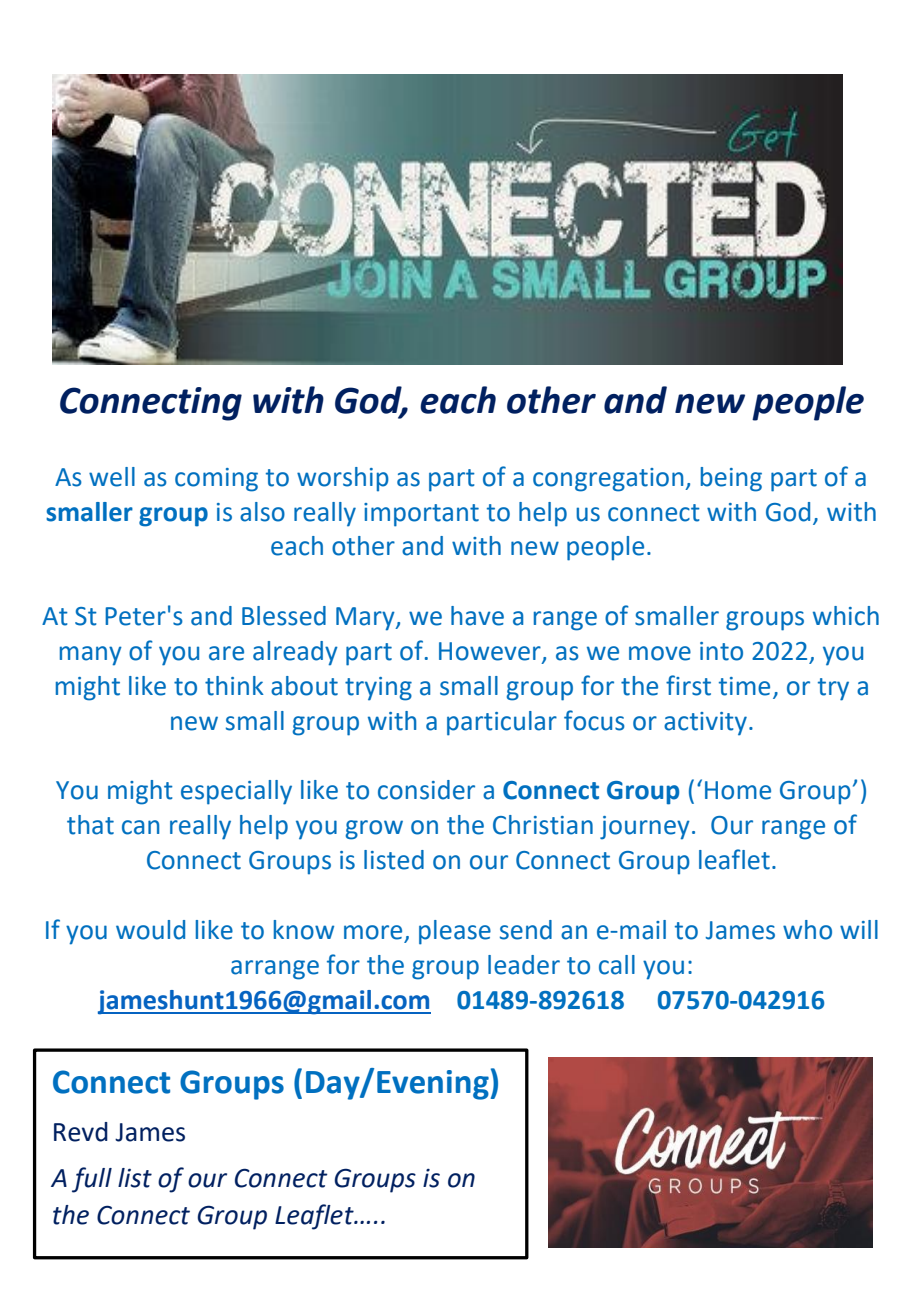 This screenshot has width=924, height=1308. I want to click on would, so click(150, 930).
